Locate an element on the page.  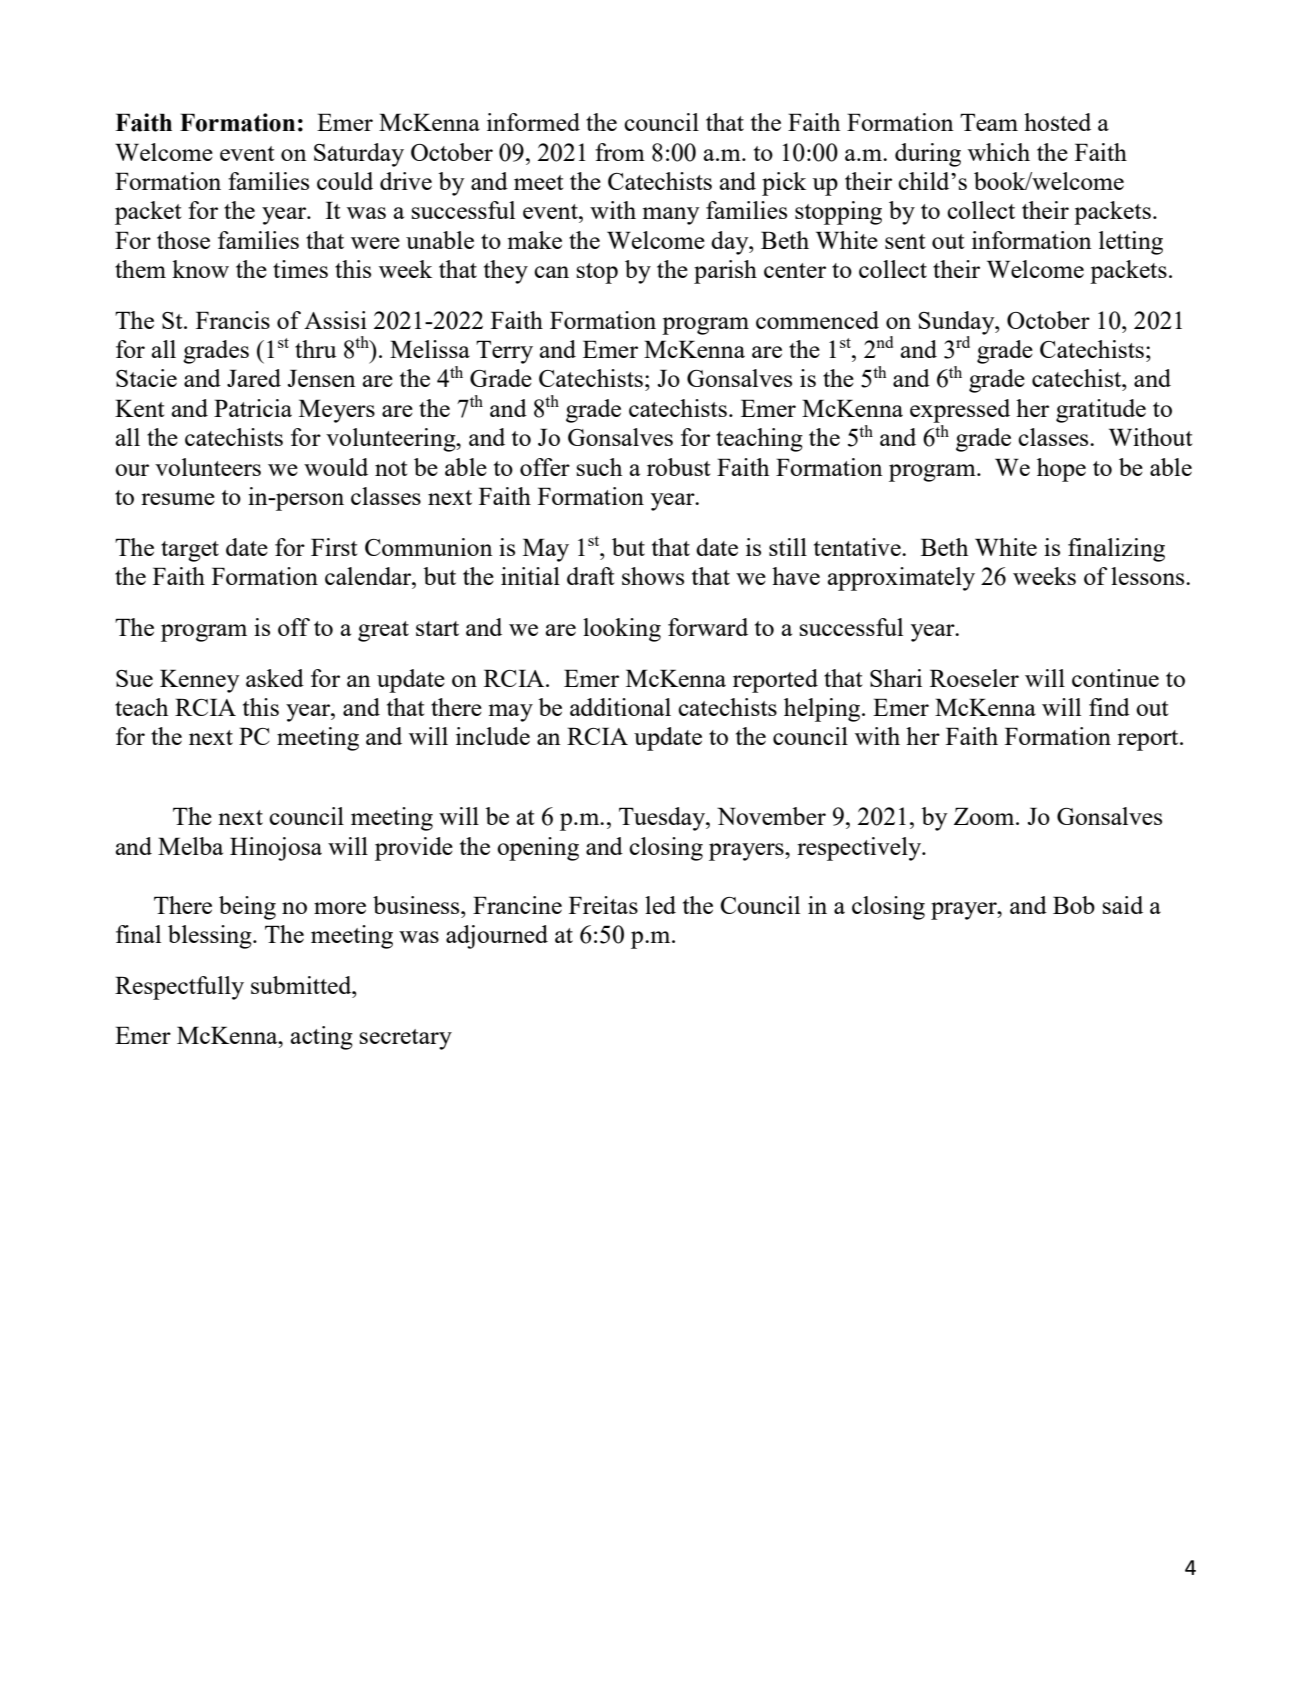
volunteers is located at coordinates (208, 467).
